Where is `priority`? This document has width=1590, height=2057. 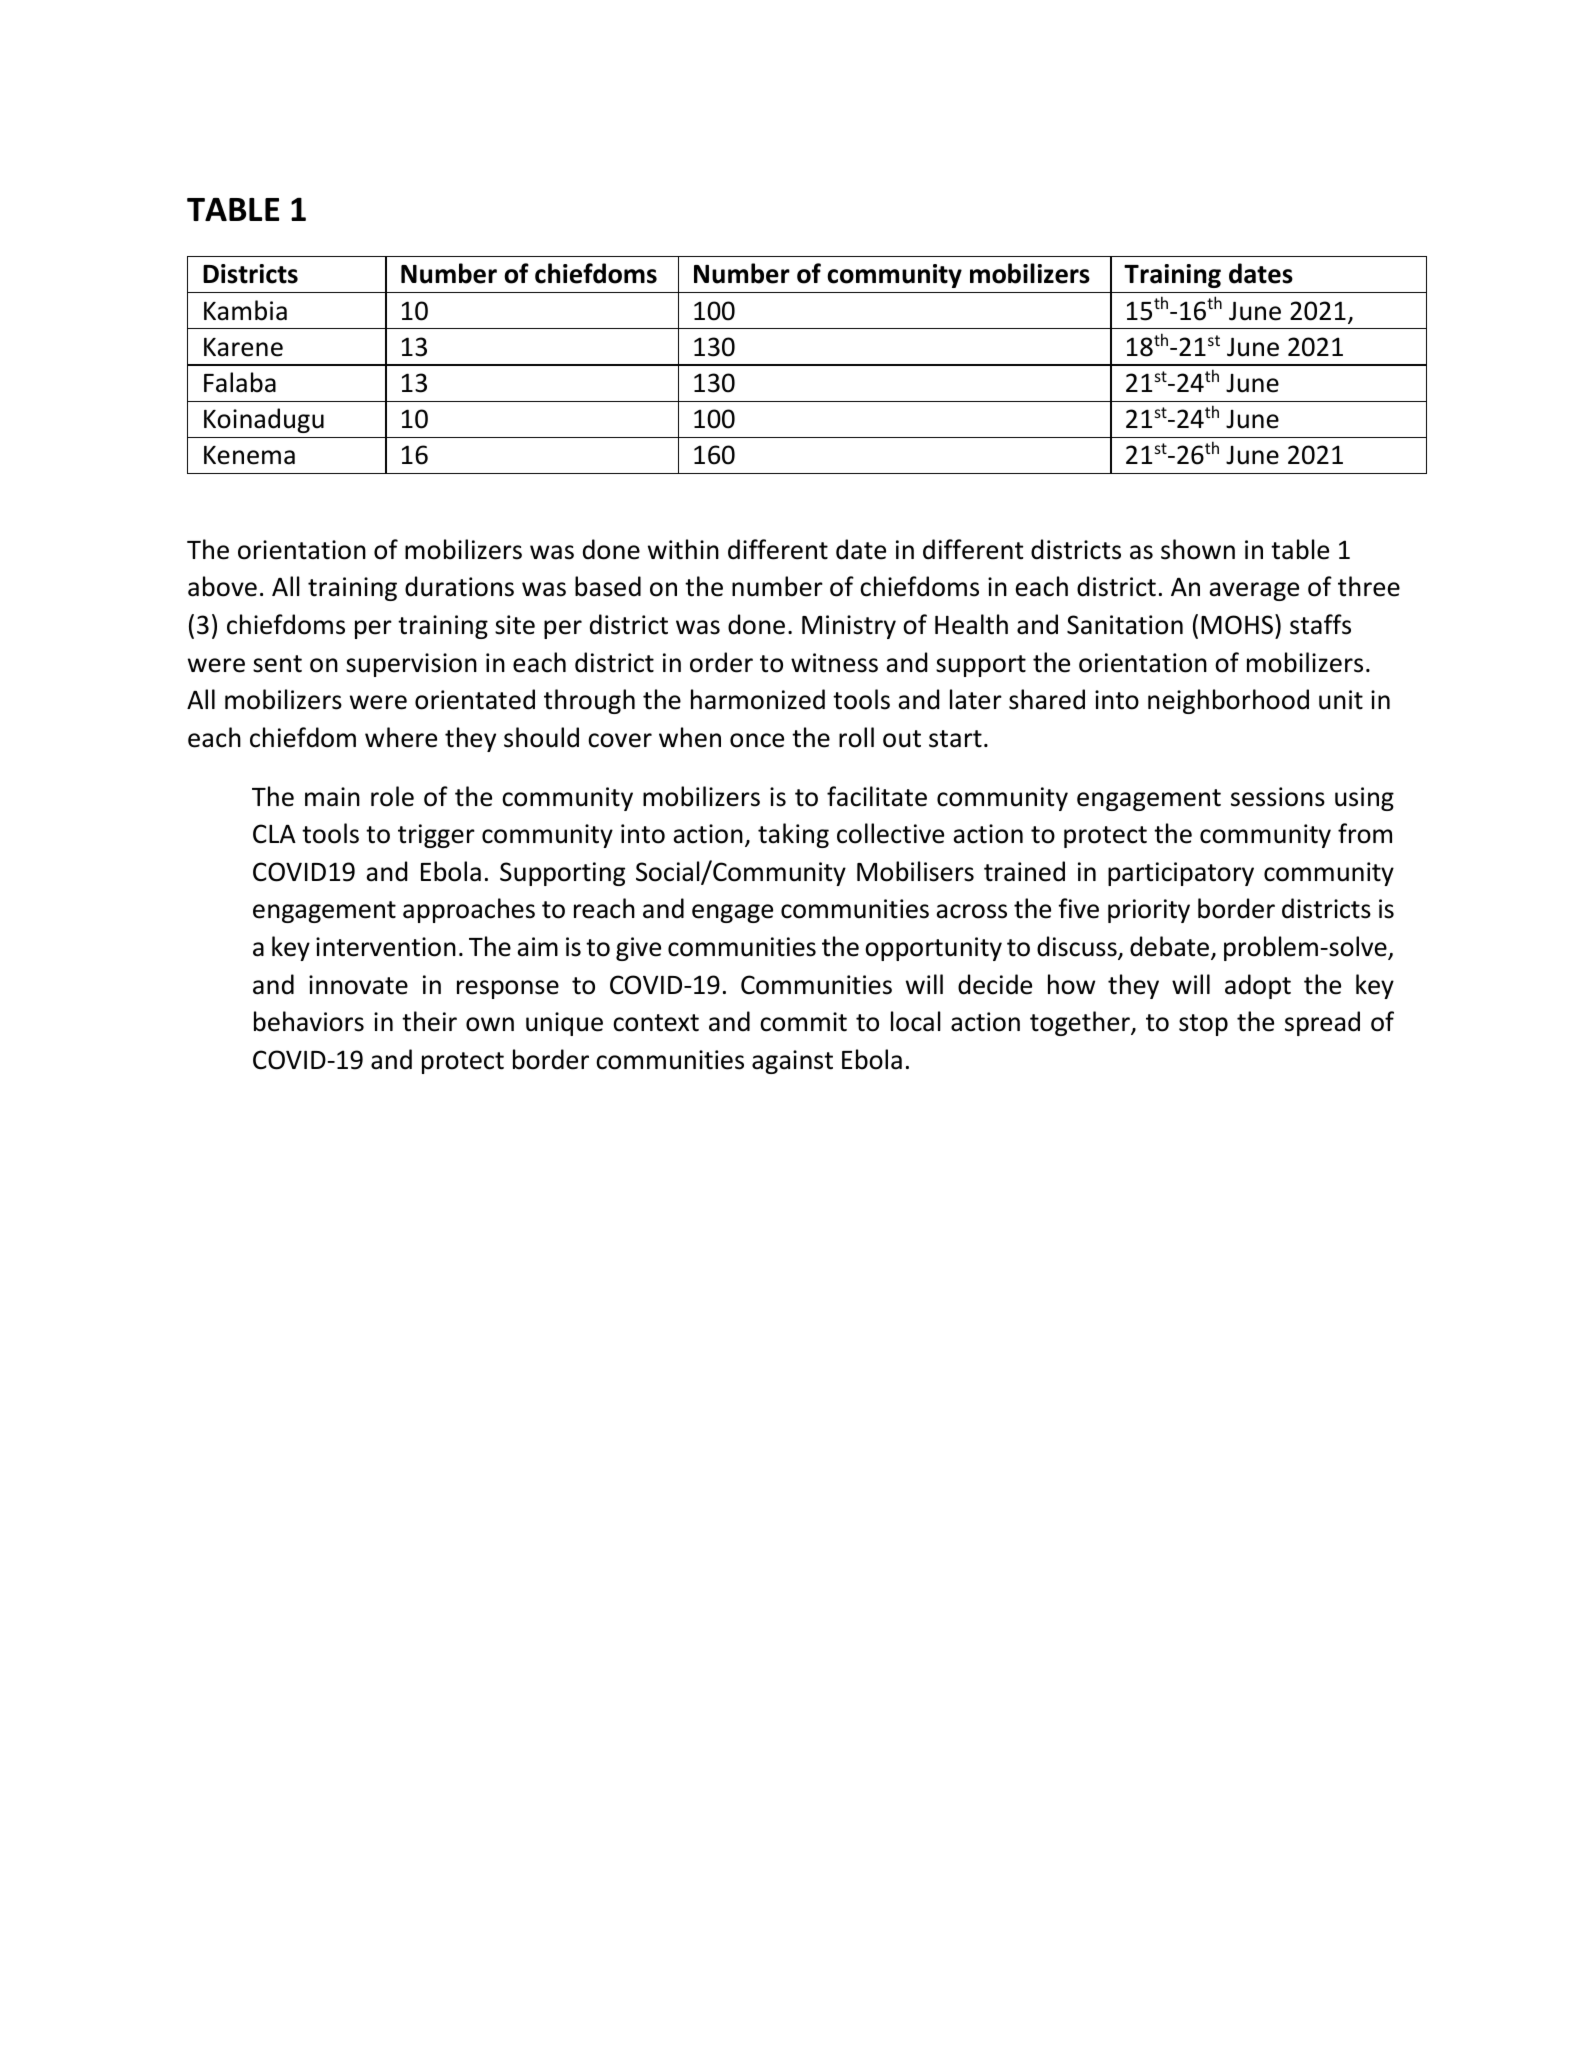 priority is located at coordinates (1149, 911).
